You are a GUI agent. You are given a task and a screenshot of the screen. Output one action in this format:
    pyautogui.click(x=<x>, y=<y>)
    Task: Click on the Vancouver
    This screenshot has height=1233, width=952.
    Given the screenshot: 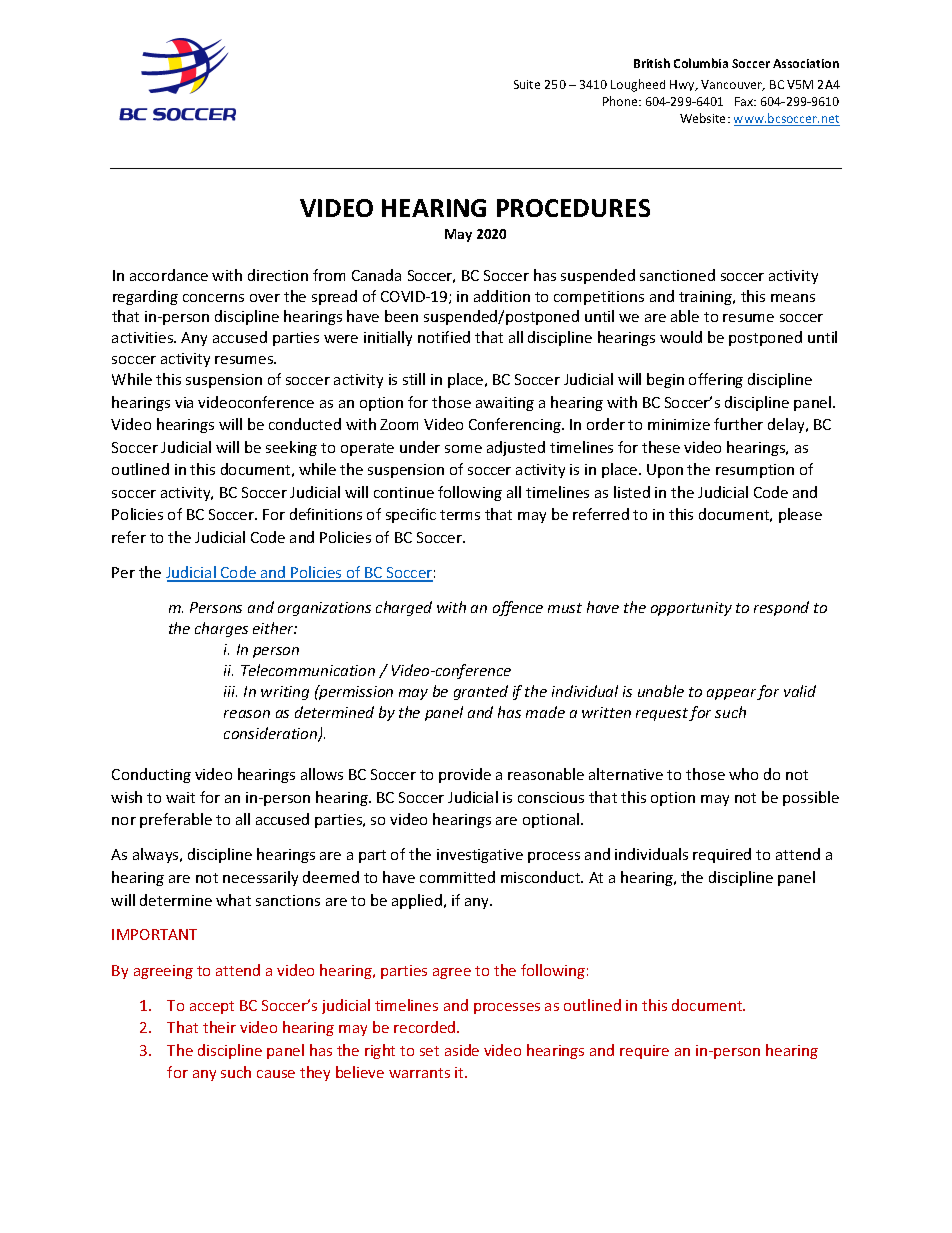 What is the action you would take?
    pyautogui.click(x=733, y=85)
